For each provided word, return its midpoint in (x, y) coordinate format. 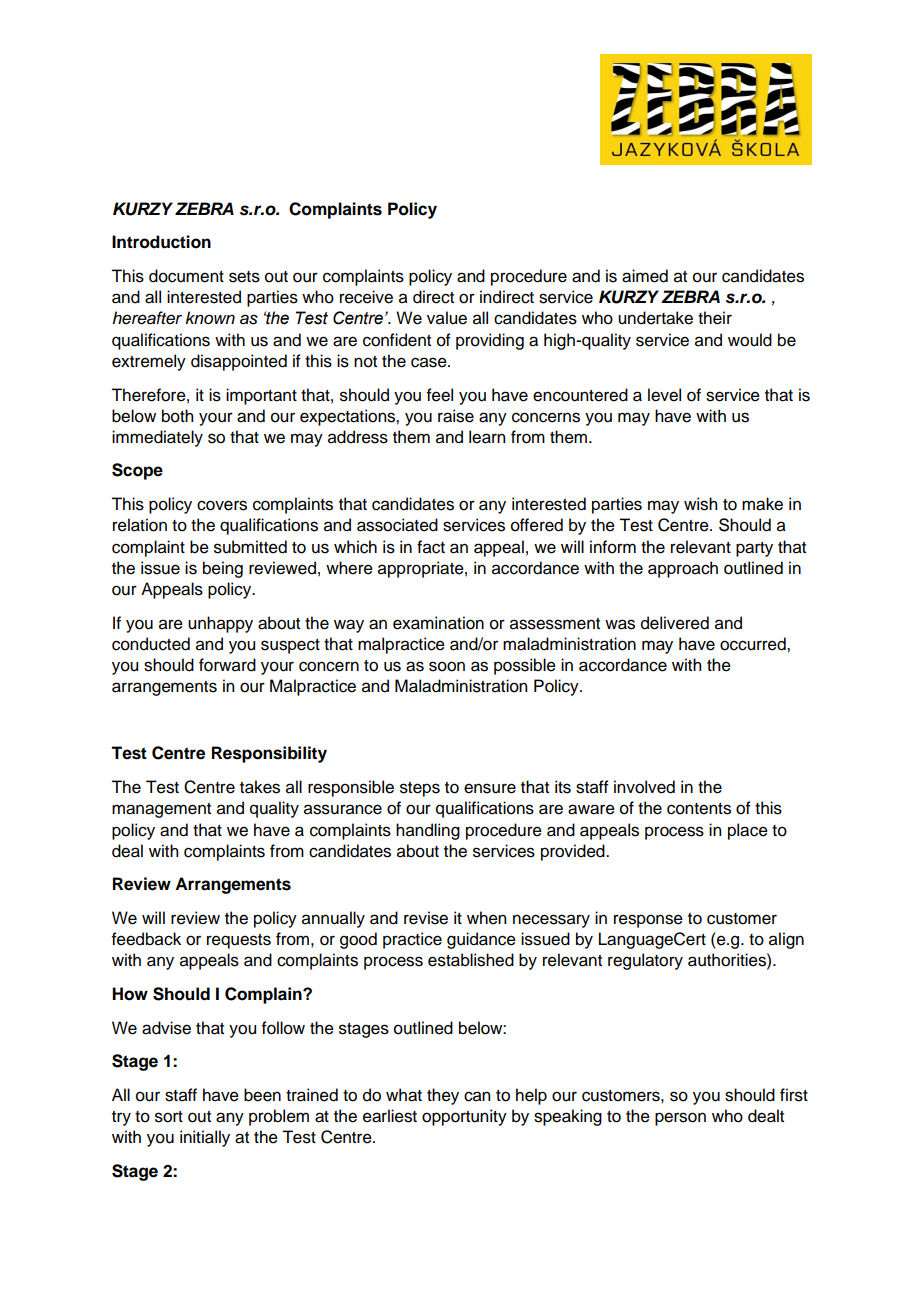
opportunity (464, 1117)
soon (447, 666)
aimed (645, 276)
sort (169, 1117)
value (447, 318)
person (680, 1119)
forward (227, 665)
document (186, 276)
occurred (754, 644)
